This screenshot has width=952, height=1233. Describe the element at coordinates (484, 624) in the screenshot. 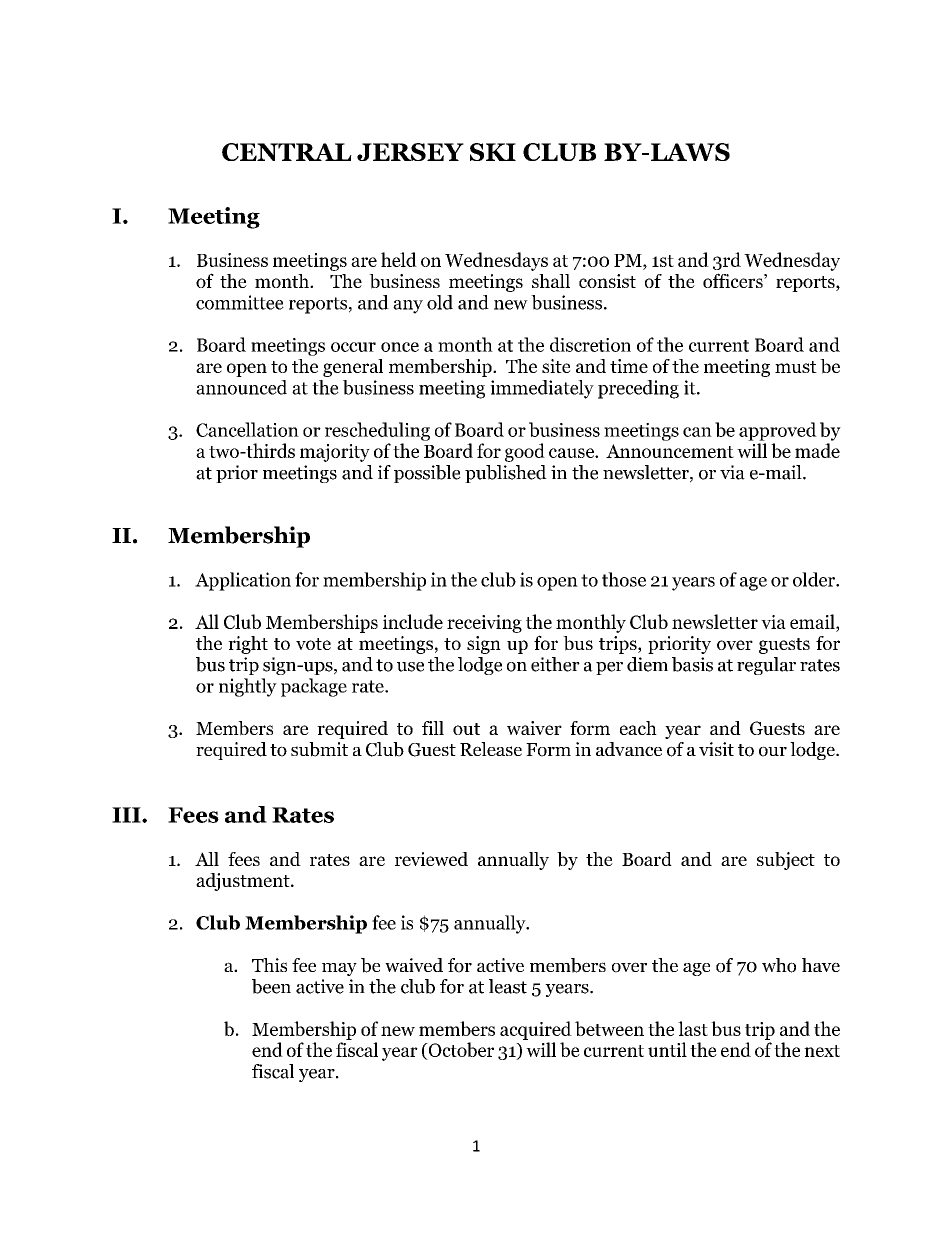

I see `receiving` at that location.
